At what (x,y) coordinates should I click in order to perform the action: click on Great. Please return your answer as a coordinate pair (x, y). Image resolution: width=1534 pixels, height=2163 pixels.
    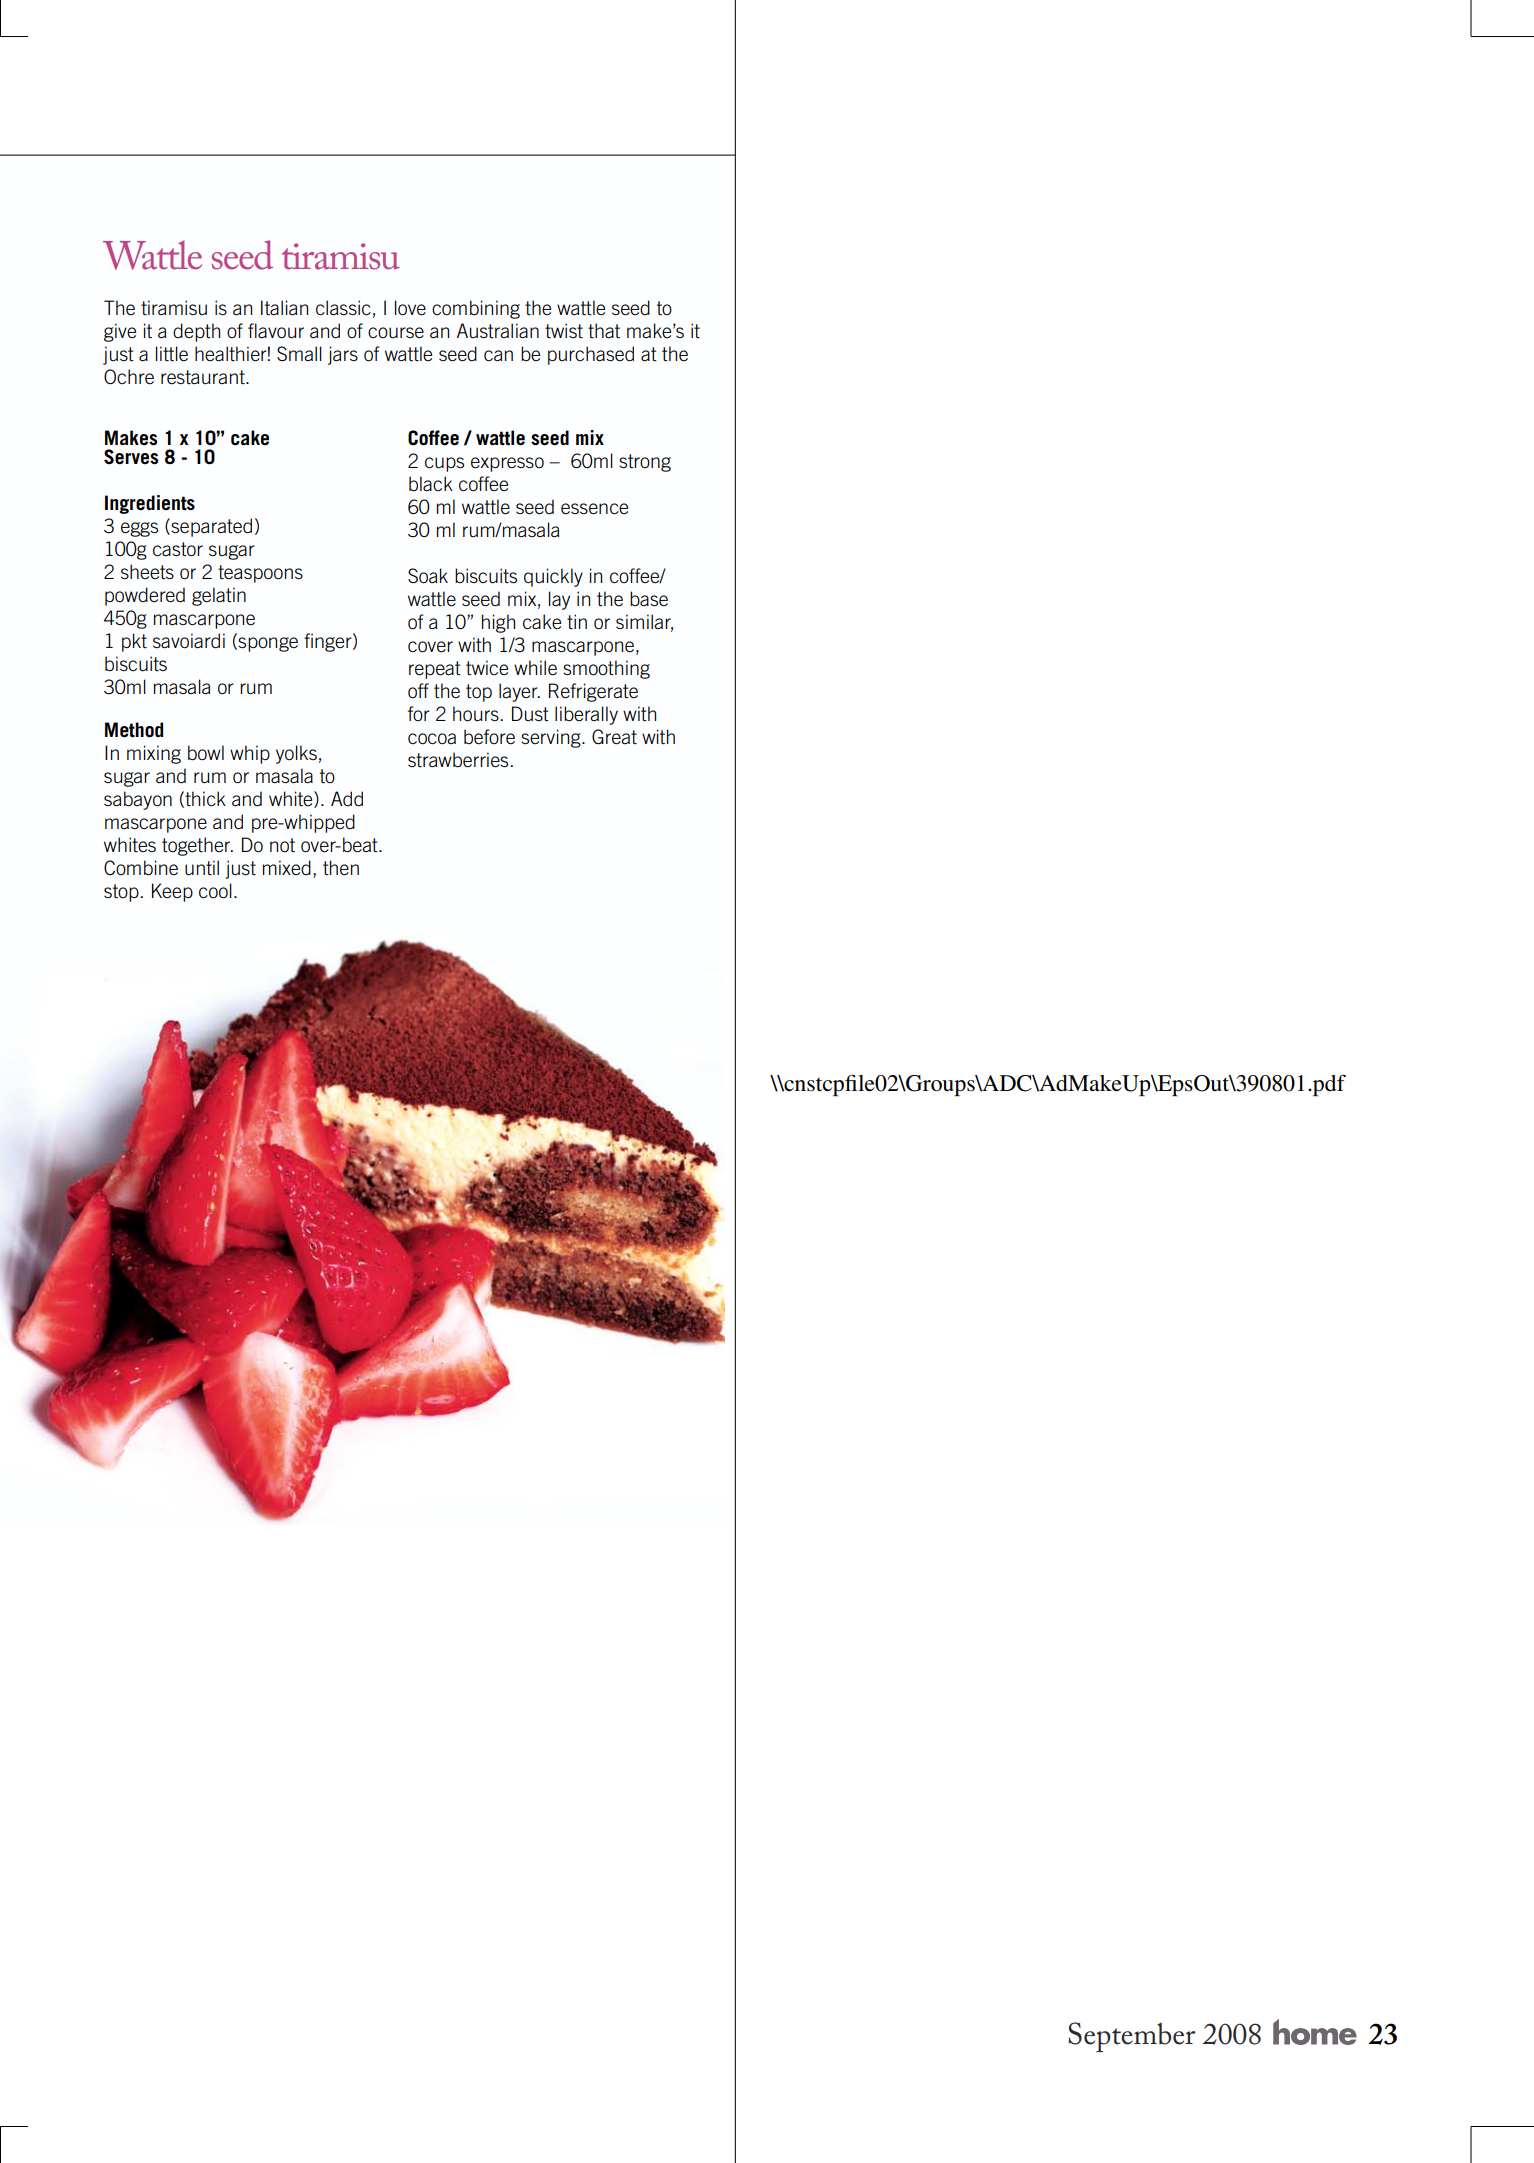
    Looking at the image, I should click on (614, 737).
